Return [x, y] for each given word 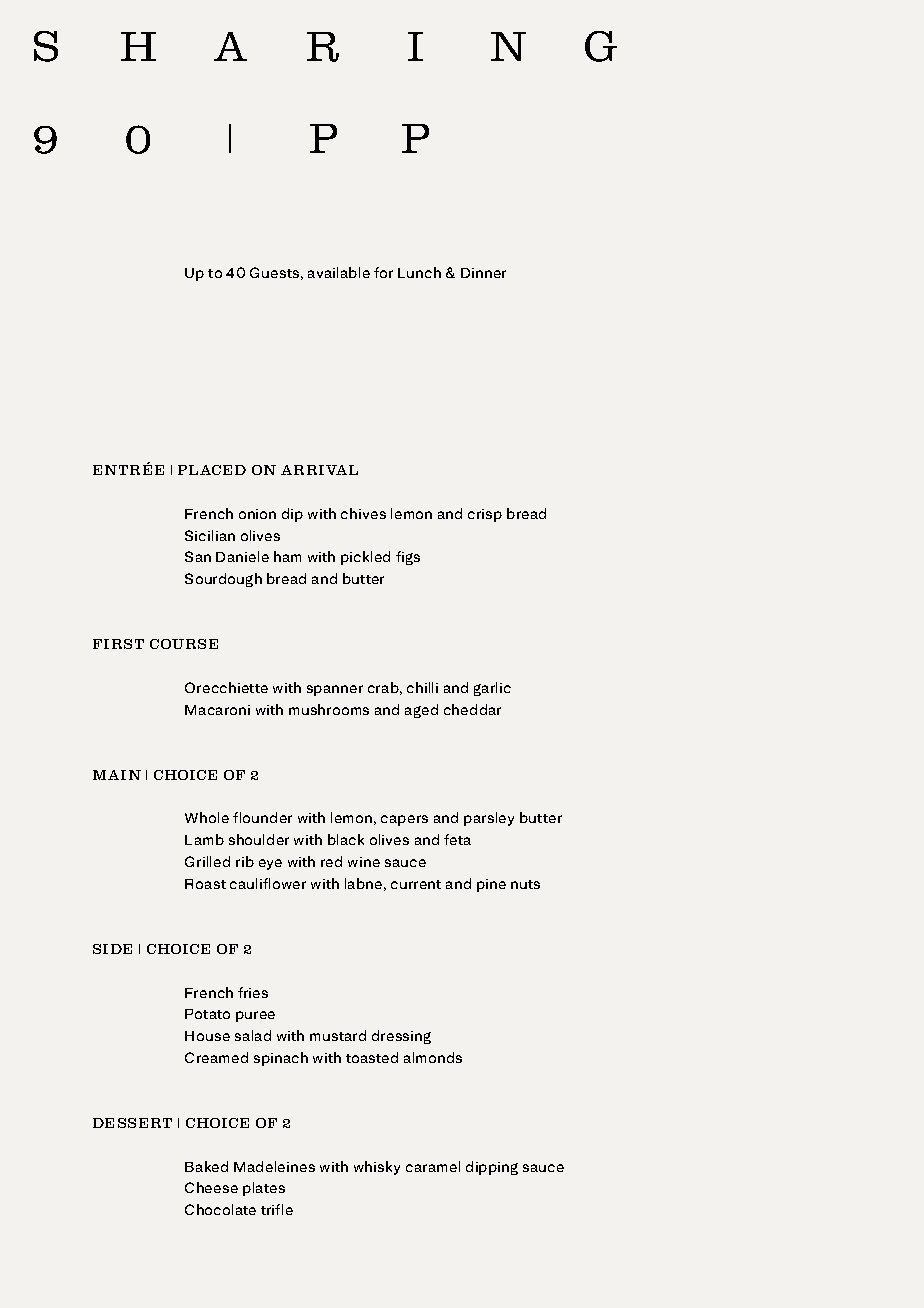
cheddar [472, 709]
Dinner [483, 273]
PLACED [212, 470]
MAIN [117, 775]
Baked [206, 1166]
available [339, 272]
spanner [335, 690]
